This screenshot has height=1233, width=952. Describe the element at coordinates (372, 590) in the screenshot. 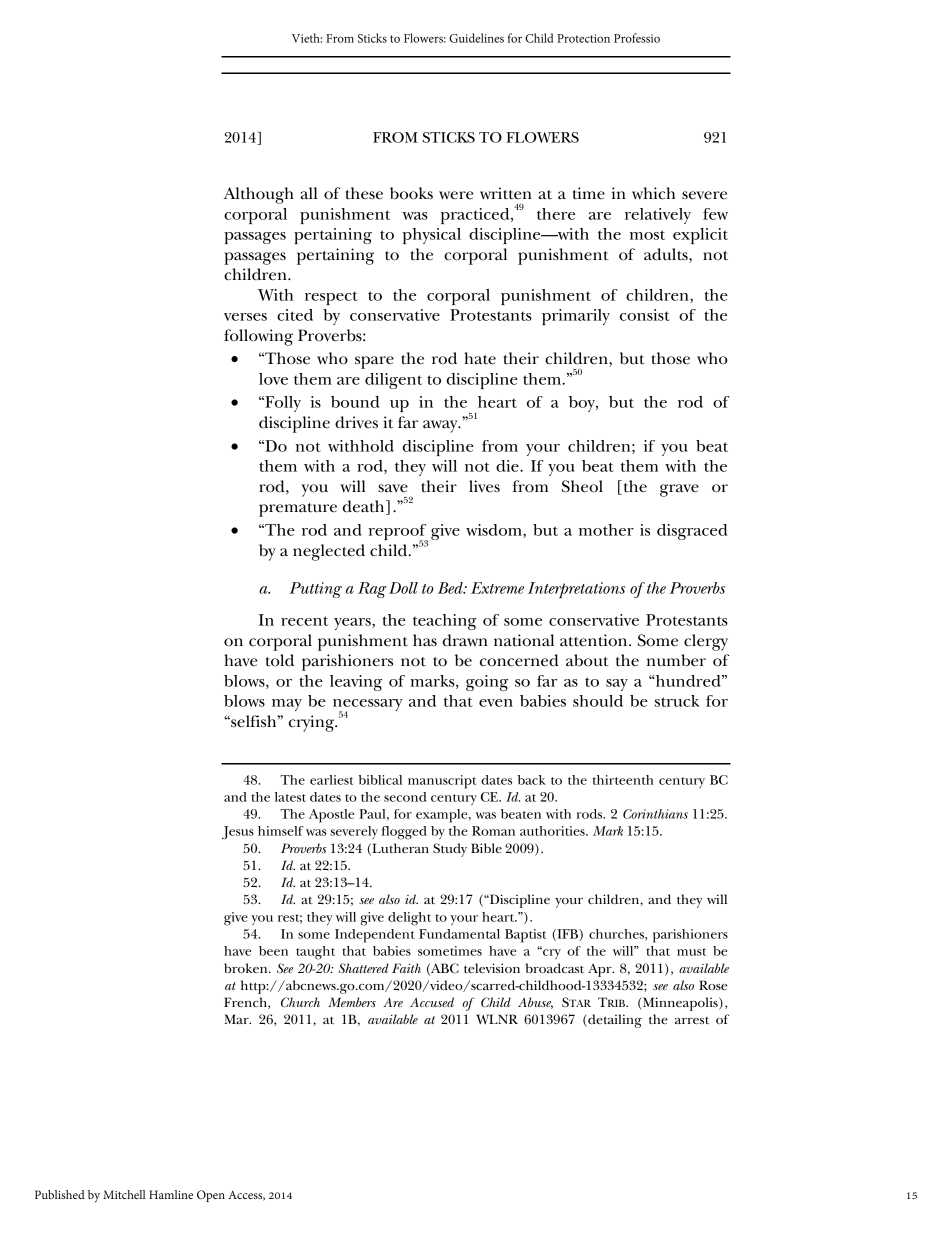

I see `Rag` at that location.
